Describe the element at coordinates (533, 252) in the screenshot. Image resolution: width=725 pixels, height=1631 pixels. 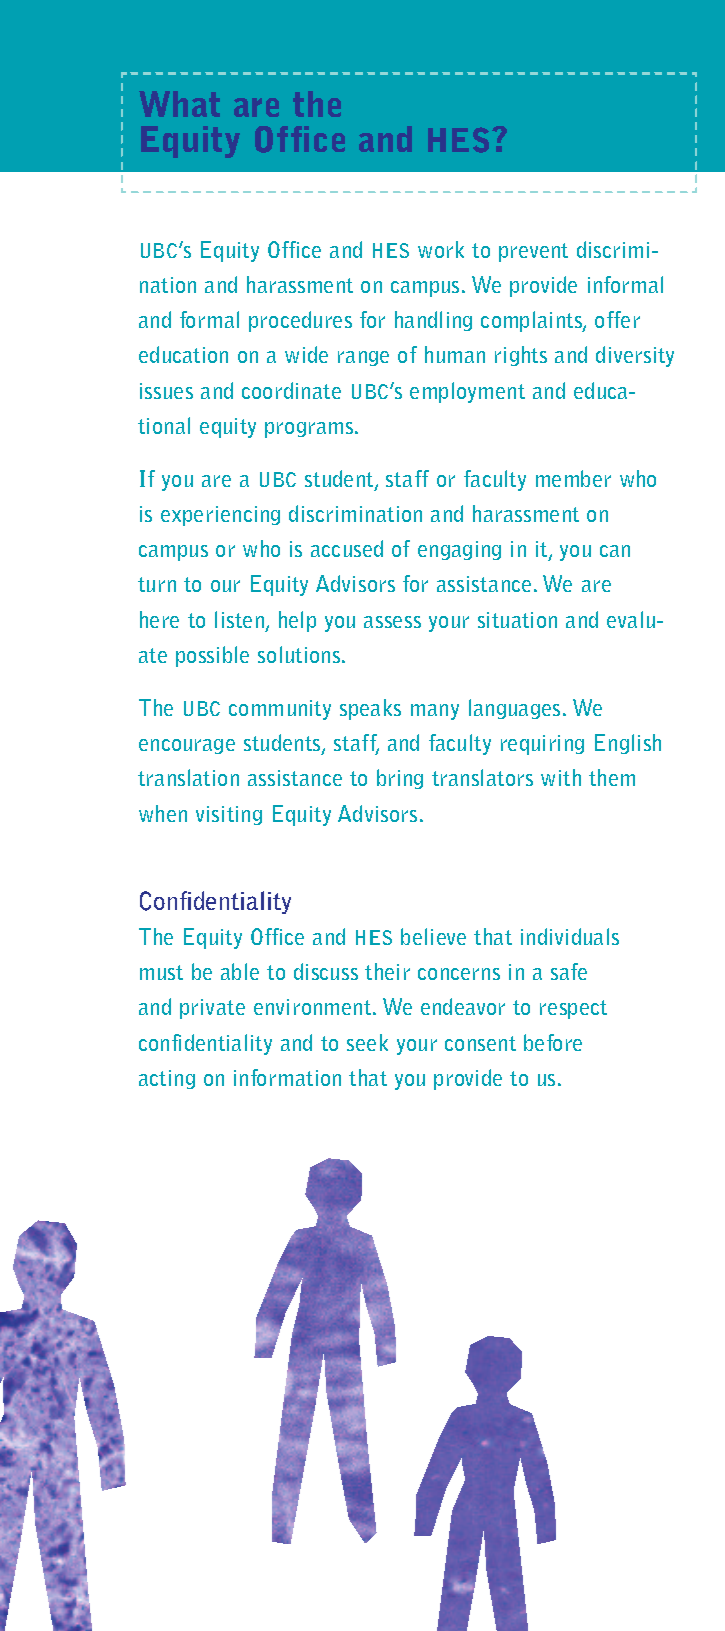
I see `prevent` at that location.
